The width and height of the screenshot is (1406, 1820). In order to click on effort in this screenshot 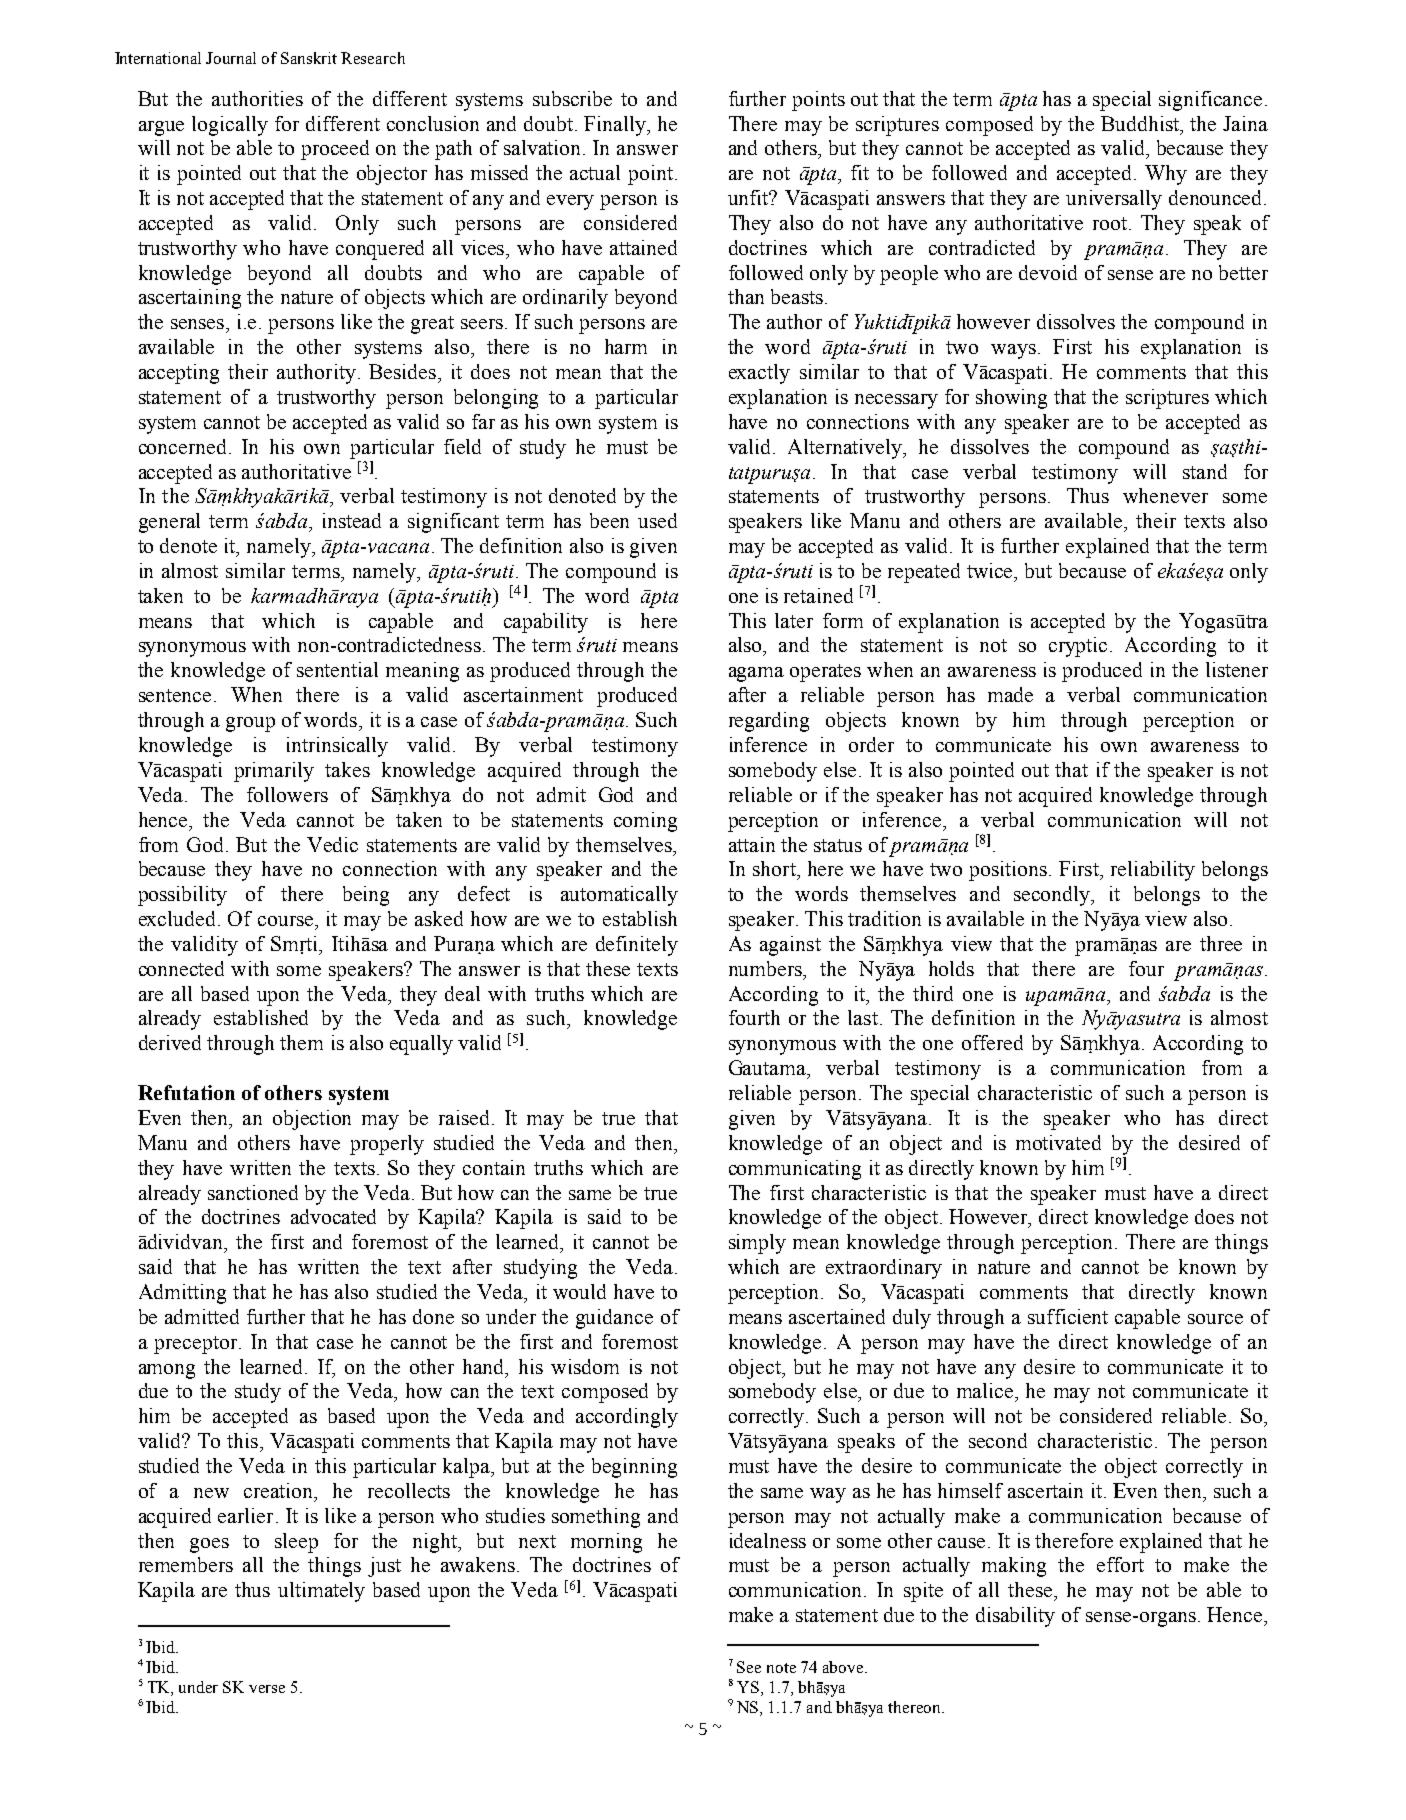, I will do `click(1120, 1564)`.
